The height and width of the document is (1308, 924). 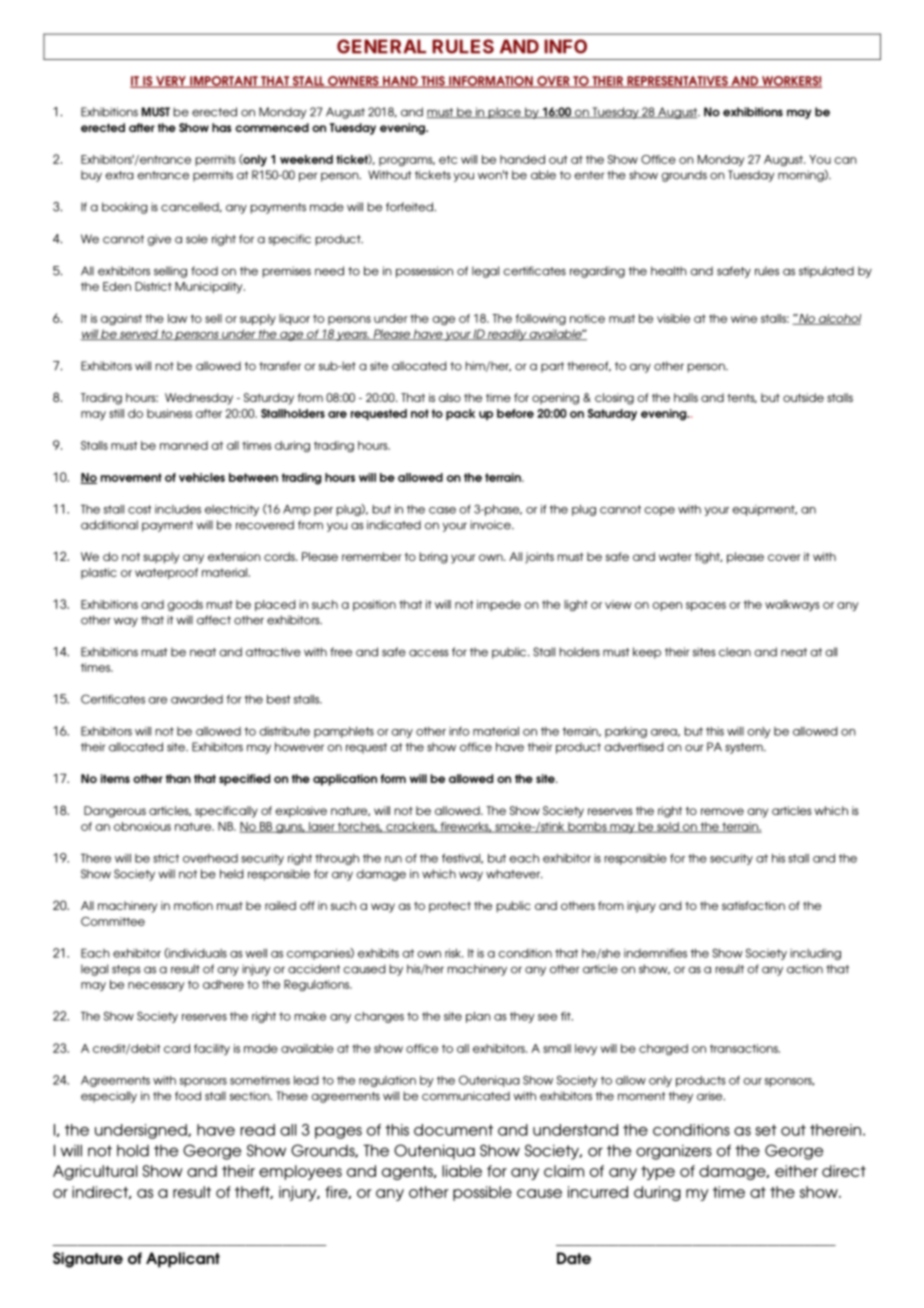 What do you see at coordinates (429, 653) in the document?
I see `access` at bounding box center [429, 653].
